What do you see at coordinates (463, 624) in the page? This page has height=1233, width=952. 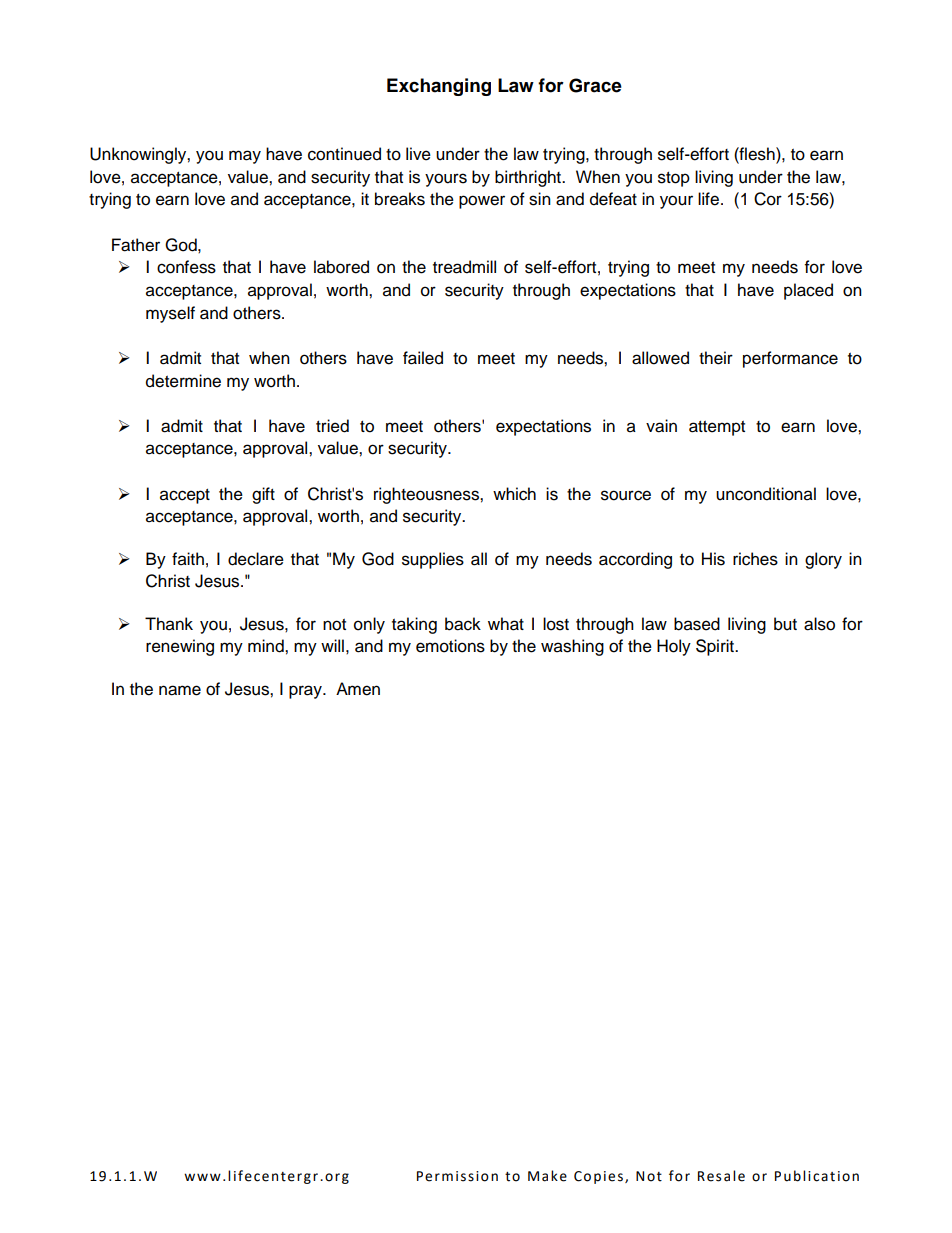 I see `back` at bounding box center [463, 624].
